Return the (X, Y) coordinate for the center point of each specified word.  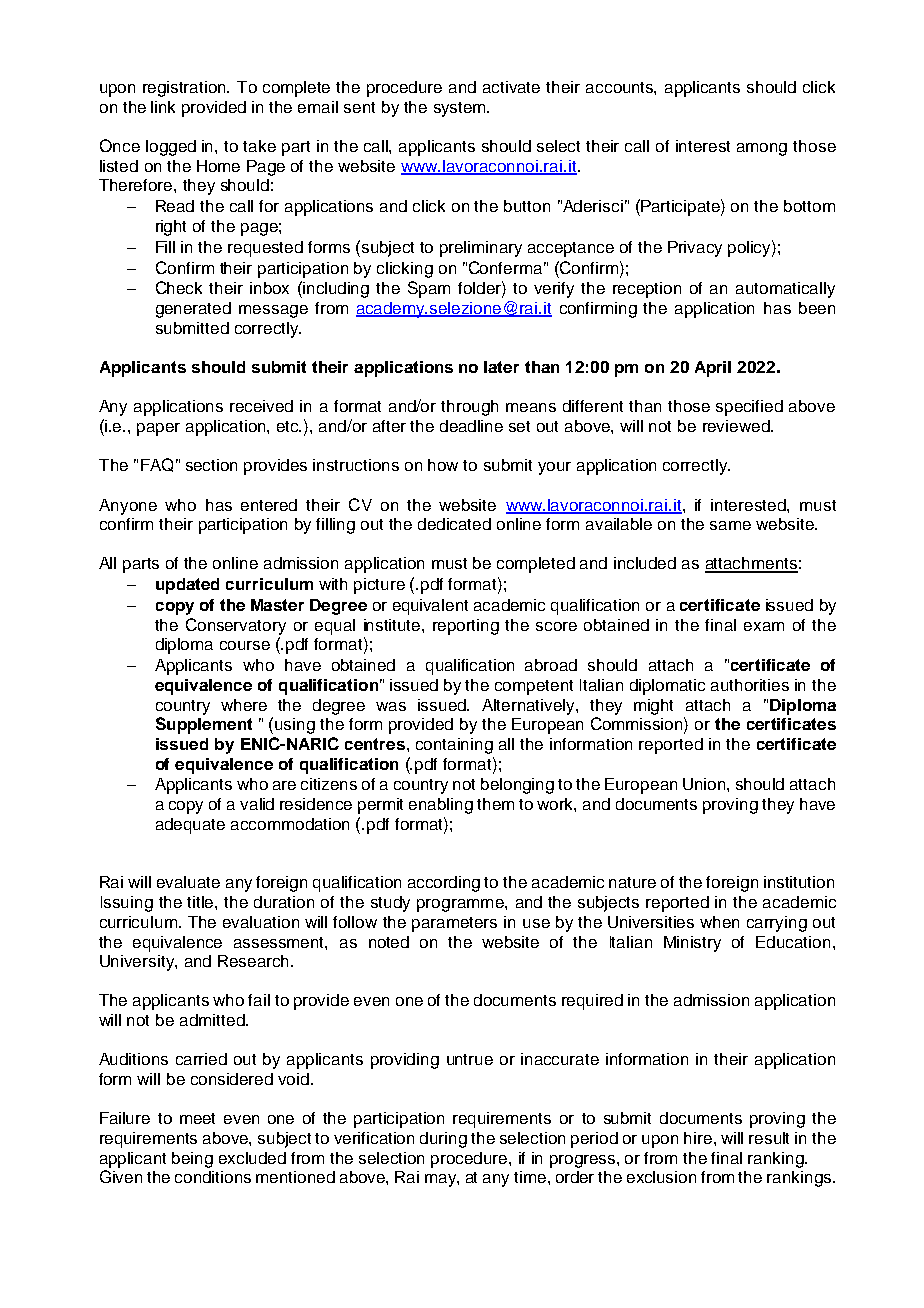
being (192, 1160)
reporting (466, 627)
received (261, 406)
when (719, 922)
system (461, 109)
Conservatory (236, 626)
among (762, 149)
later (501, 367)
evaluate (188, 882)
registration (186, 89)
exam (764, 626)
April (713, 369)
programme (461, 905)
